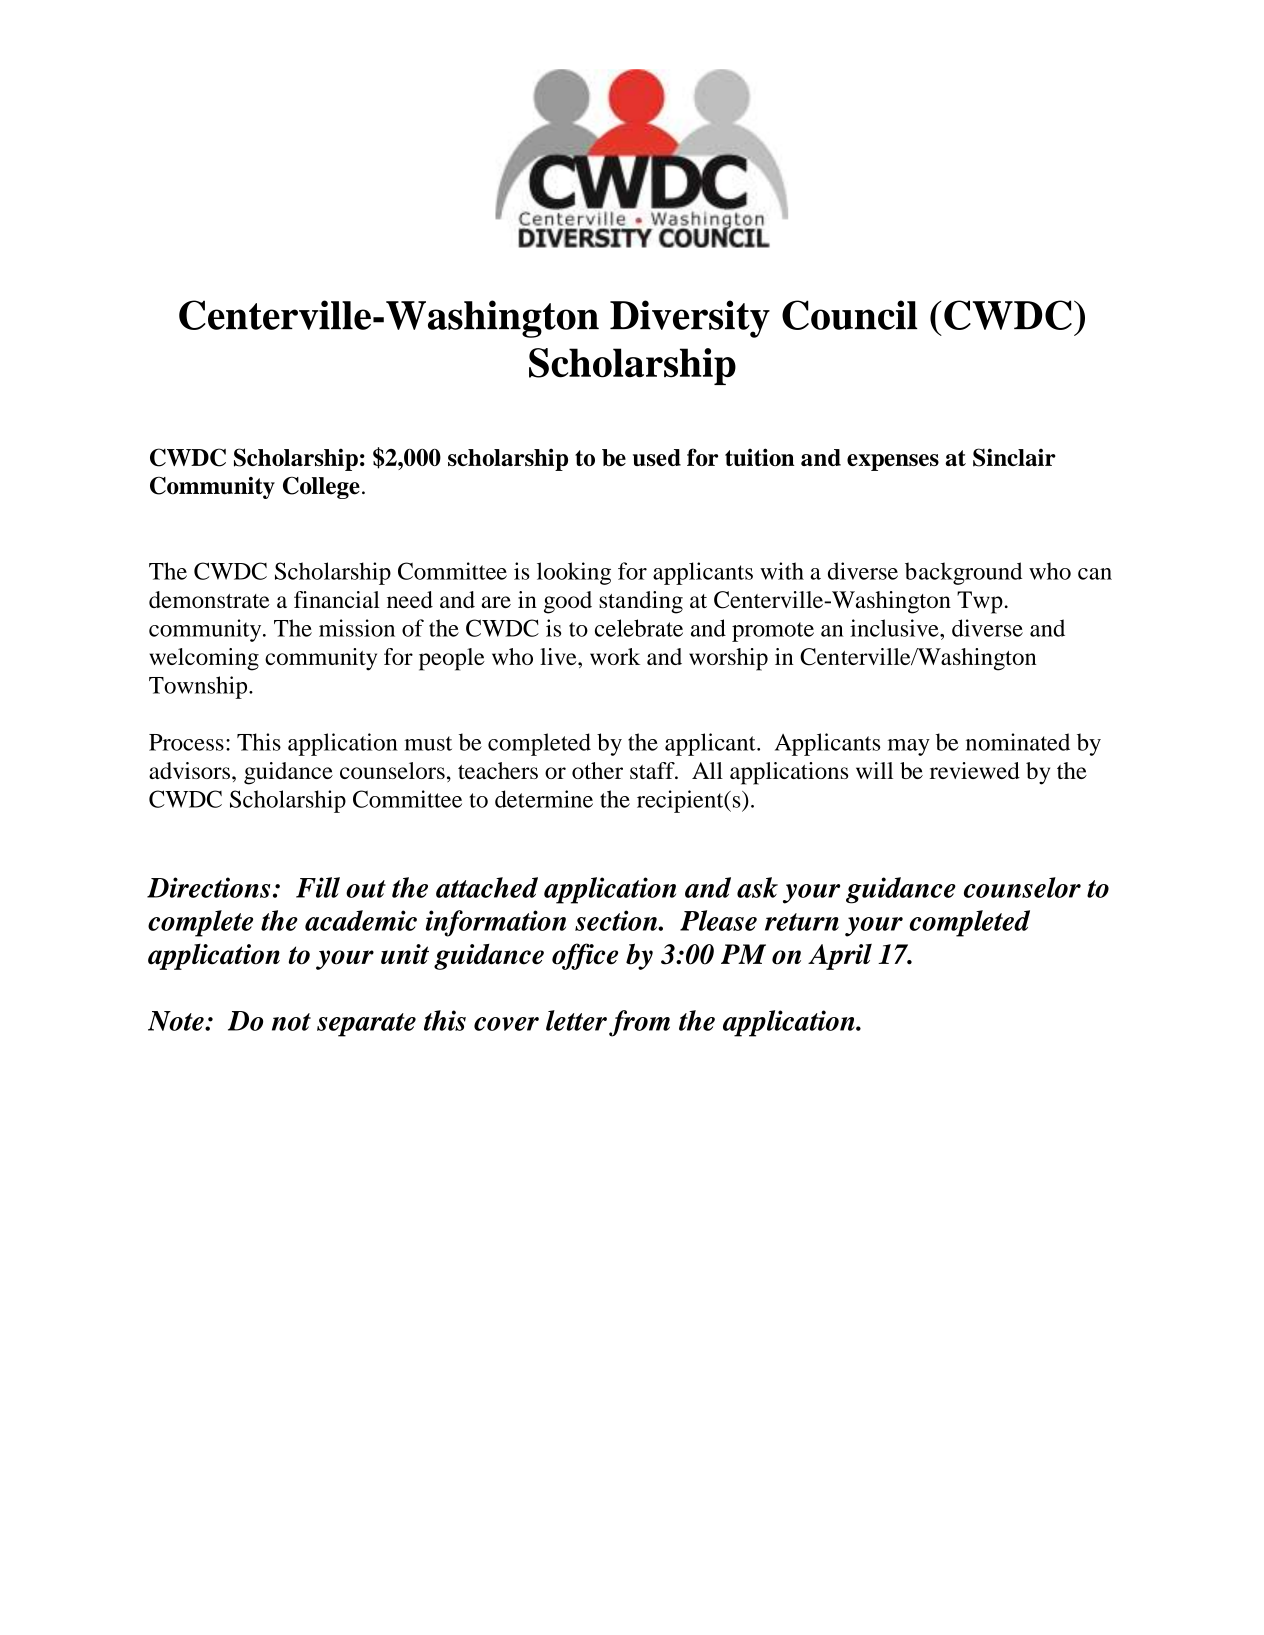 This screenshot has height=1635, width=1264. Describe the element at coordinates (337, 599) in the screenshot. I see `financial` at that location.
